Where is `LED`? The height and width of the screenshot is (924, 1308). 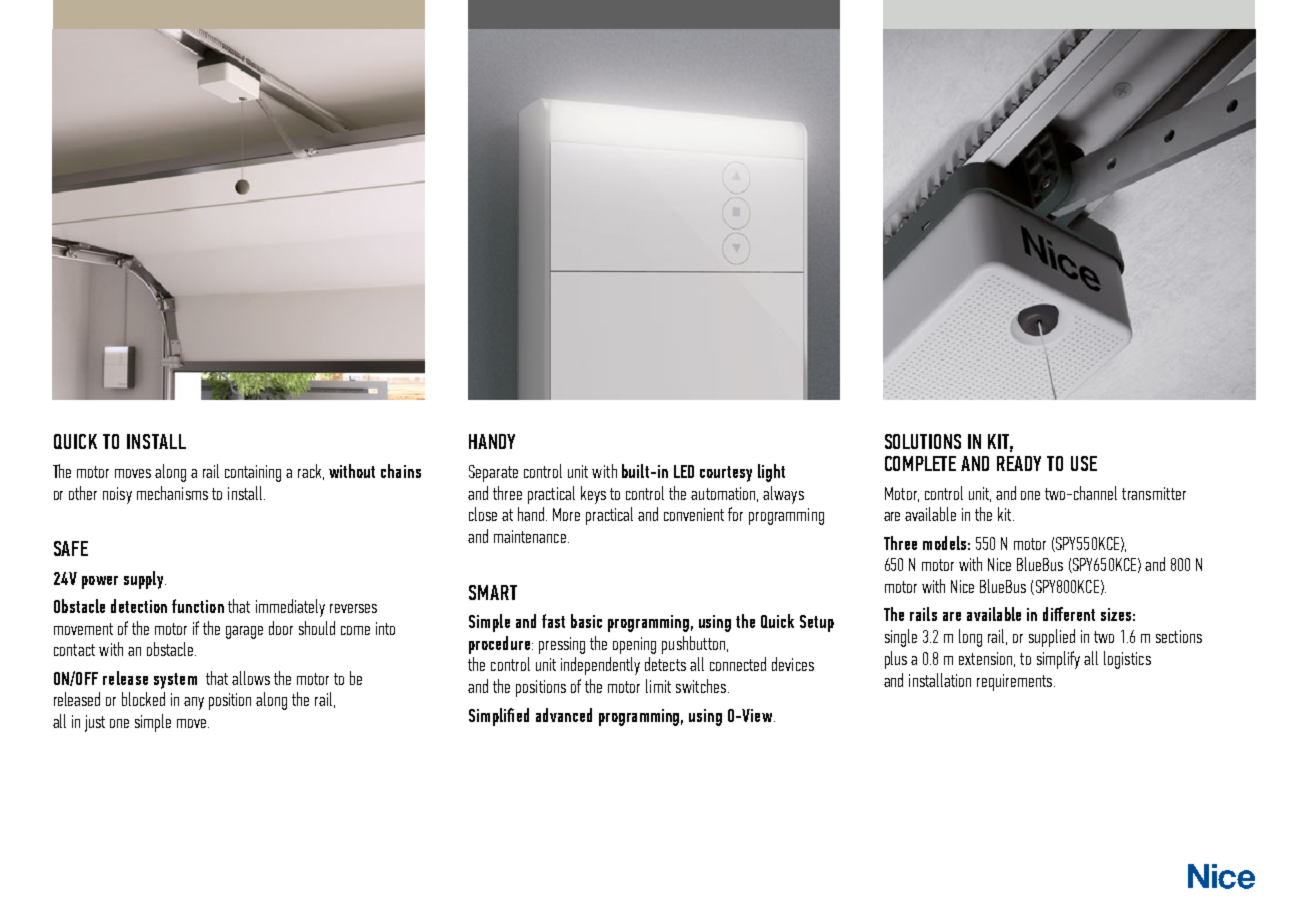 LED is located at coordinates (684, 471).
